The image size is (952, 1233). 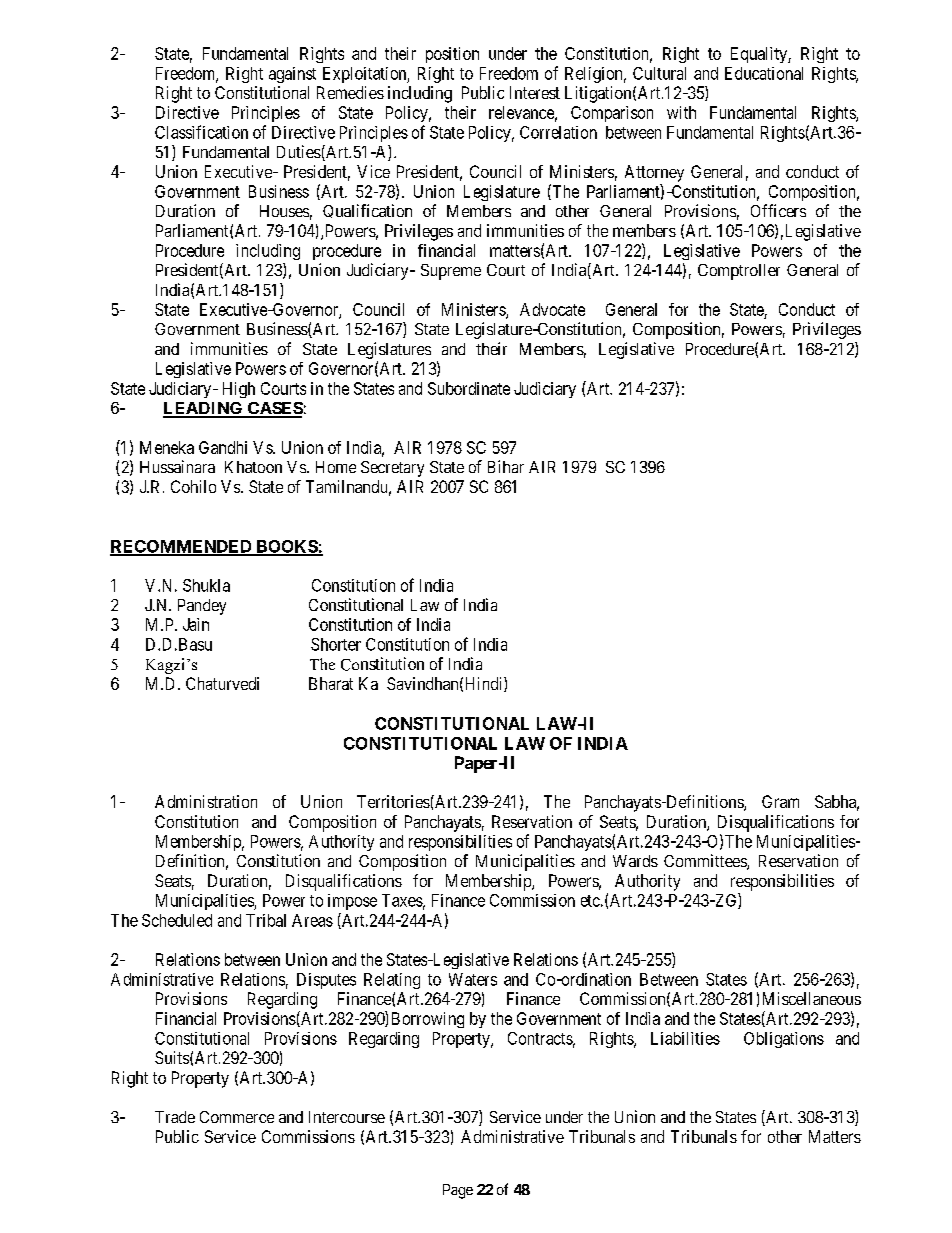 What do you see at coordinates (535, 92) in the document?
I see `Interest` at bounding box center [535, 92].
